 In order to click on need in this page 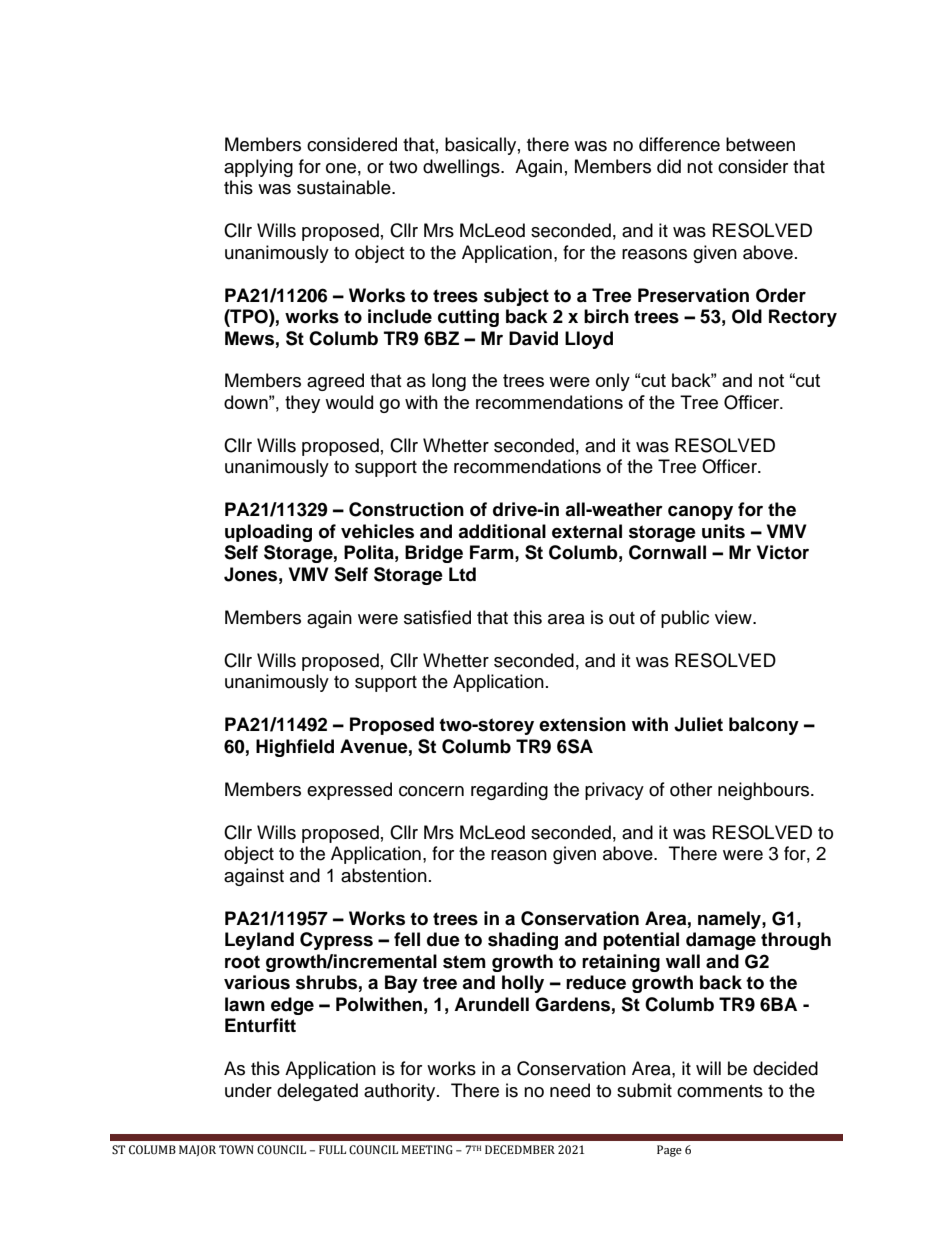, I will do `click(570, 1090)`.
